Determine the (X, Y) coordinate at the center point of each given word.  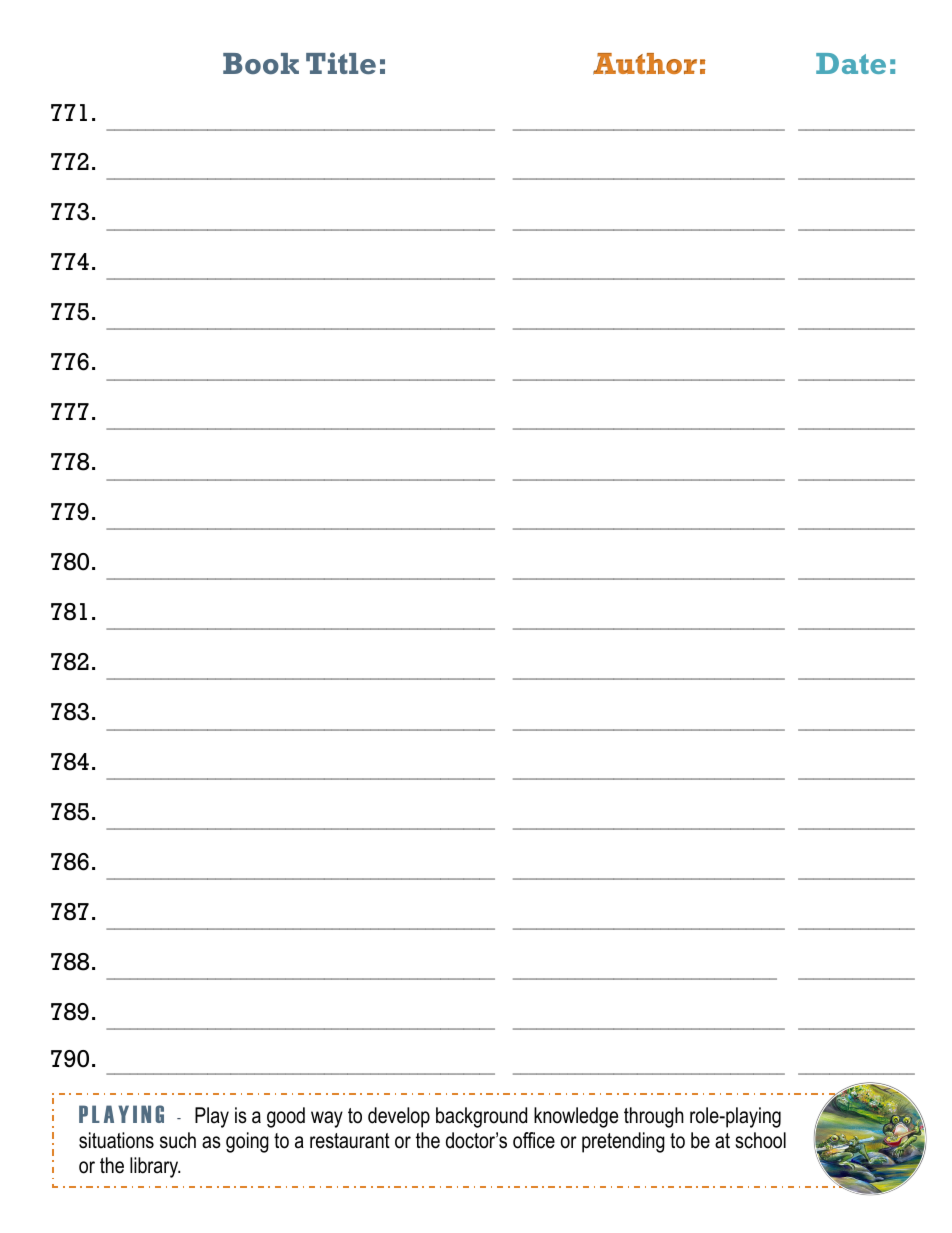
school (760, 1140)
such (178, 1140)
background (481, 1117)
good (286, 1117)
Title (341, 63)
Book (261, 63)
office (534, 1140)
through (654, 1117)
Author (645, 64)
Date (851, 63)
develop (399, 1117)
